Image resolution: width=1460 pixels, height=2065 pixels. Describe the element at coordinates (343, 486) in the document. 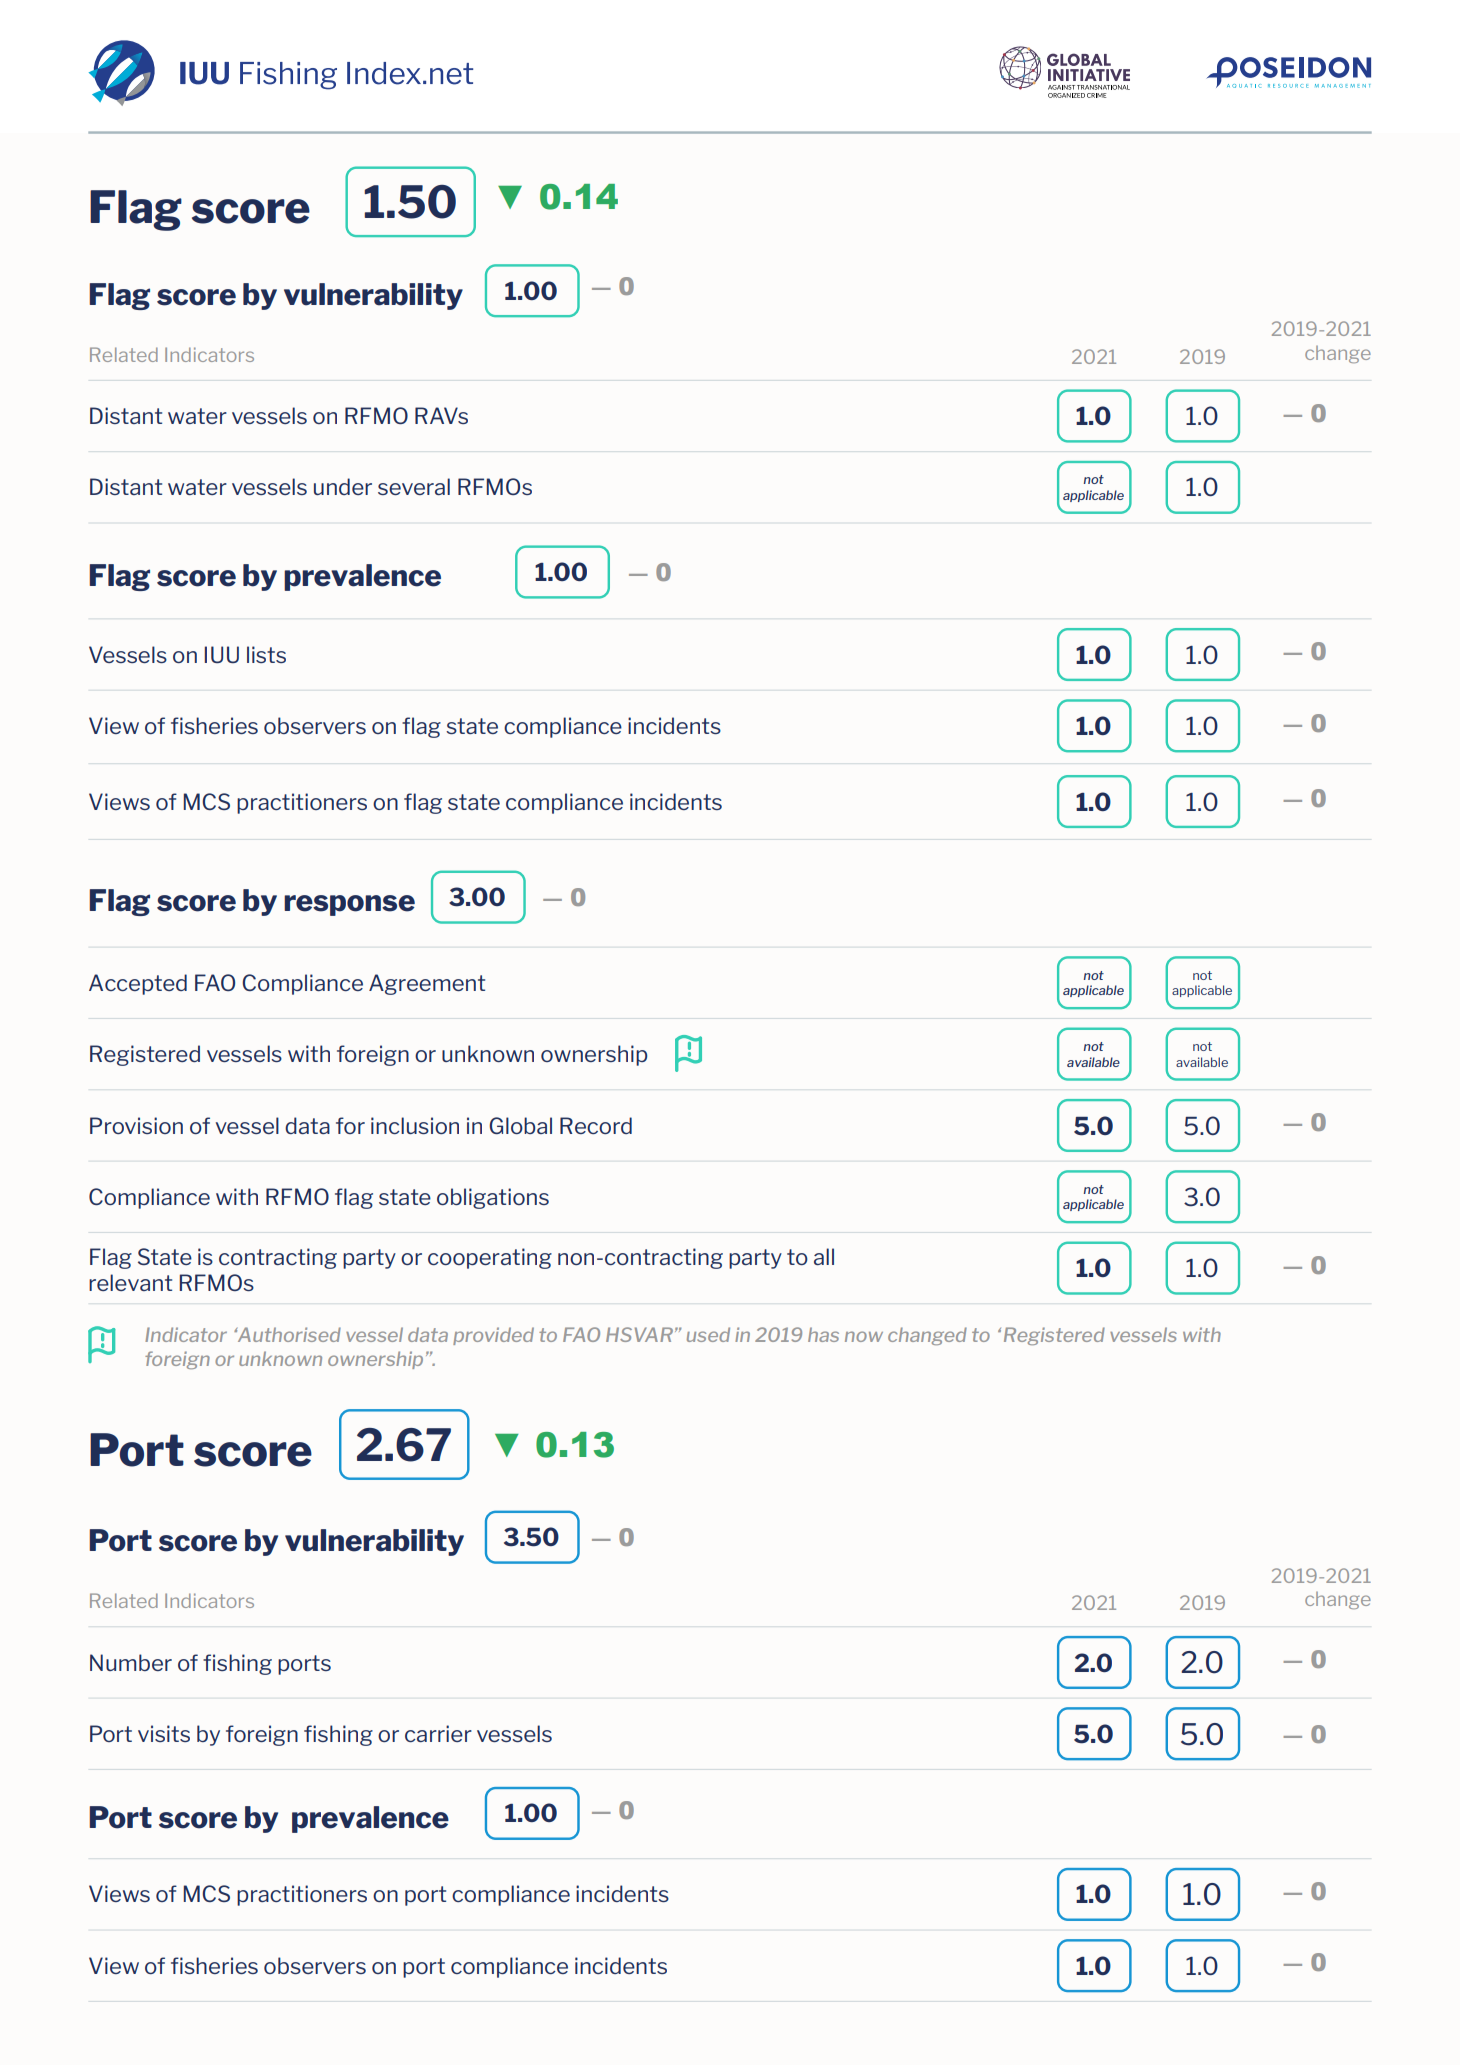

I see `under` at that location.
